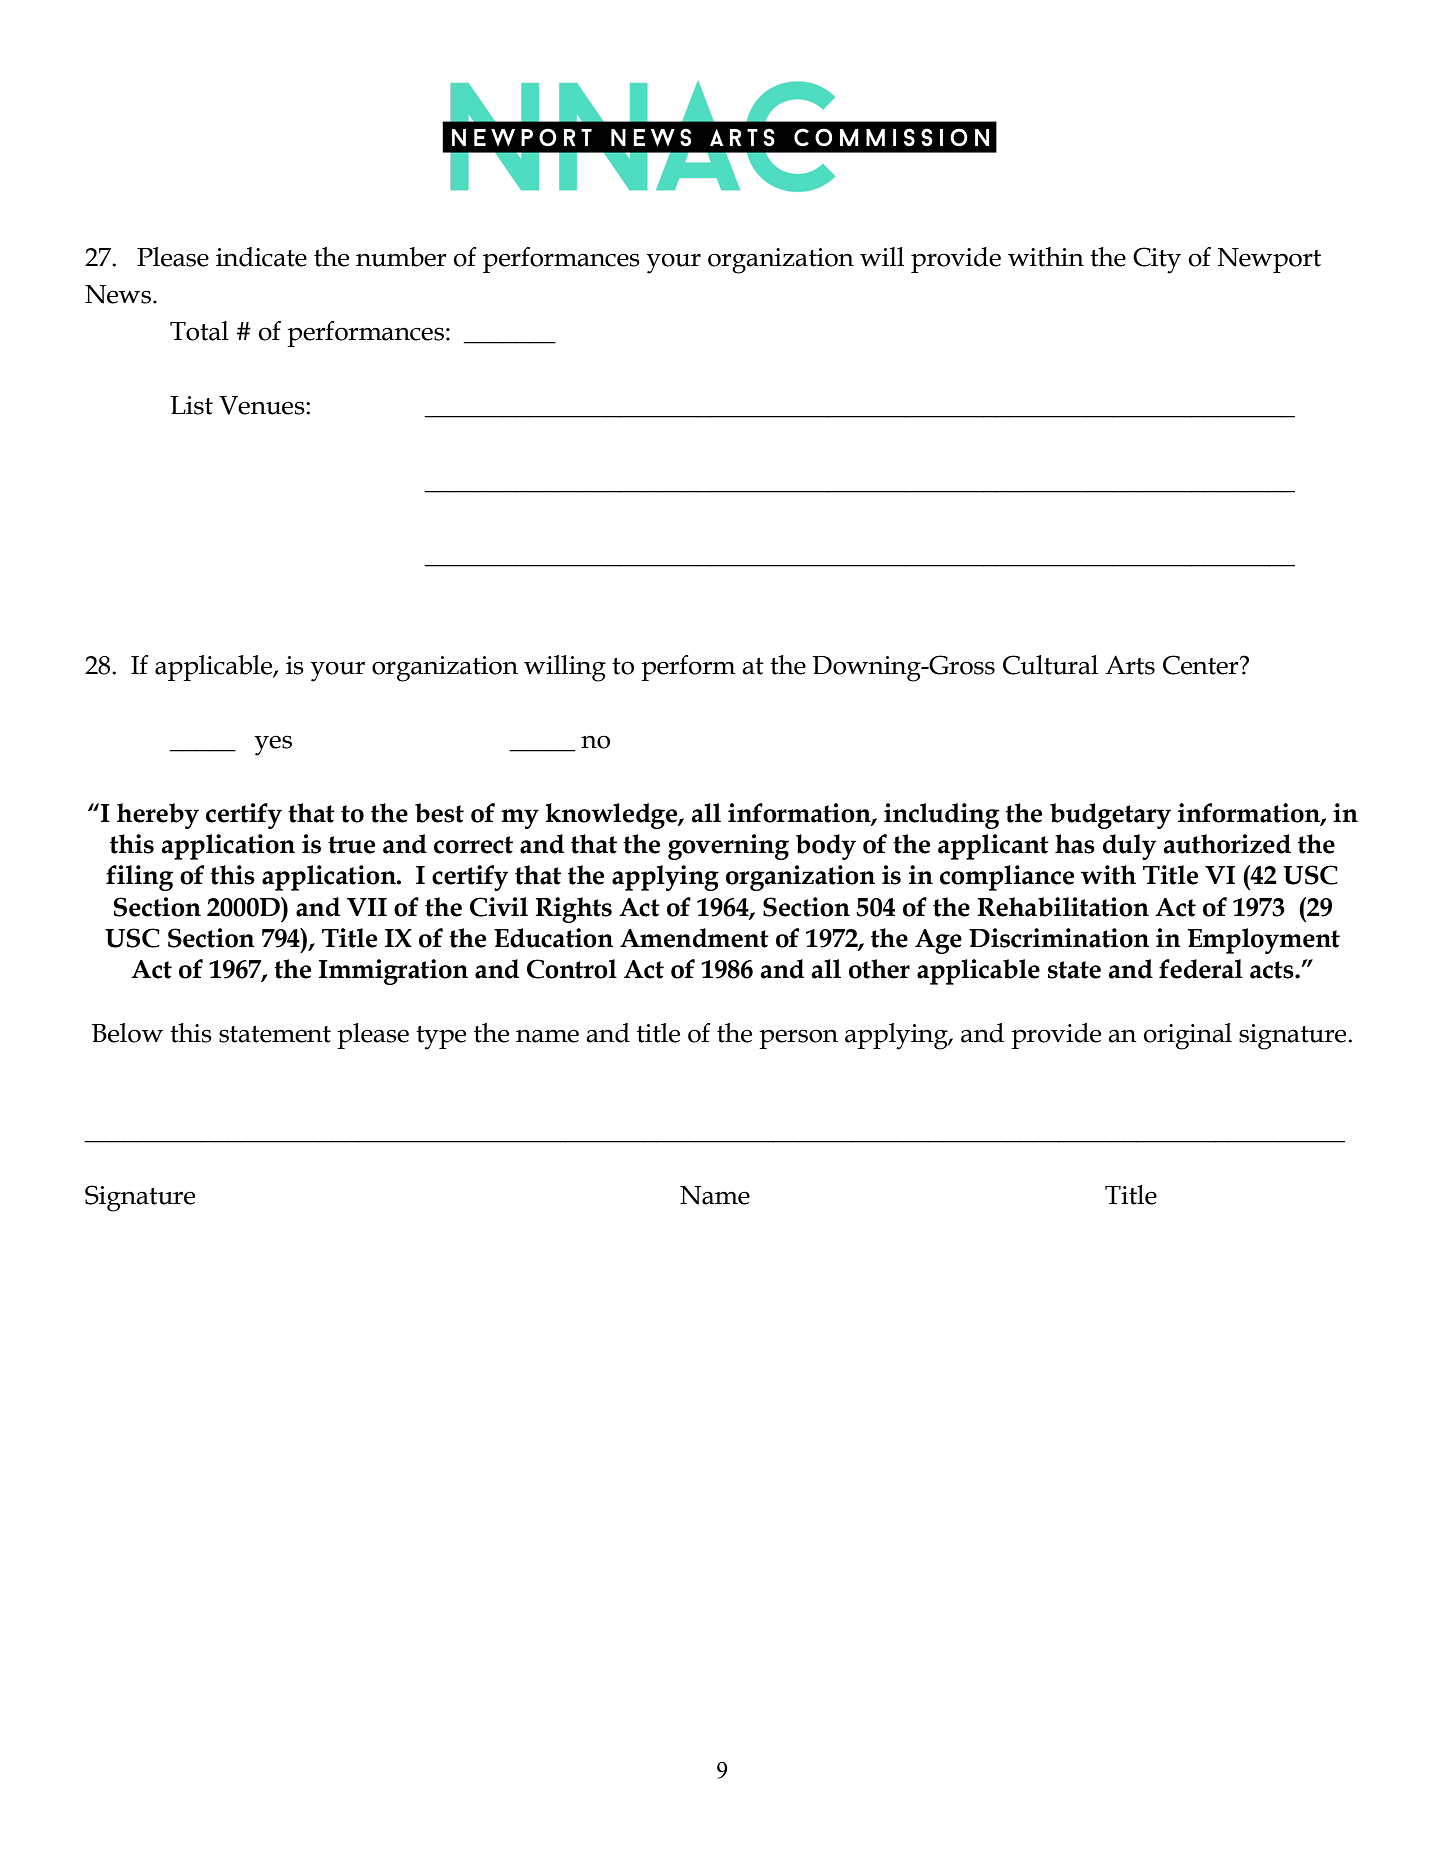  What do you see at coordinates (261, 257) in the image?
I see `indicate` at bounding box center [261, 257].
